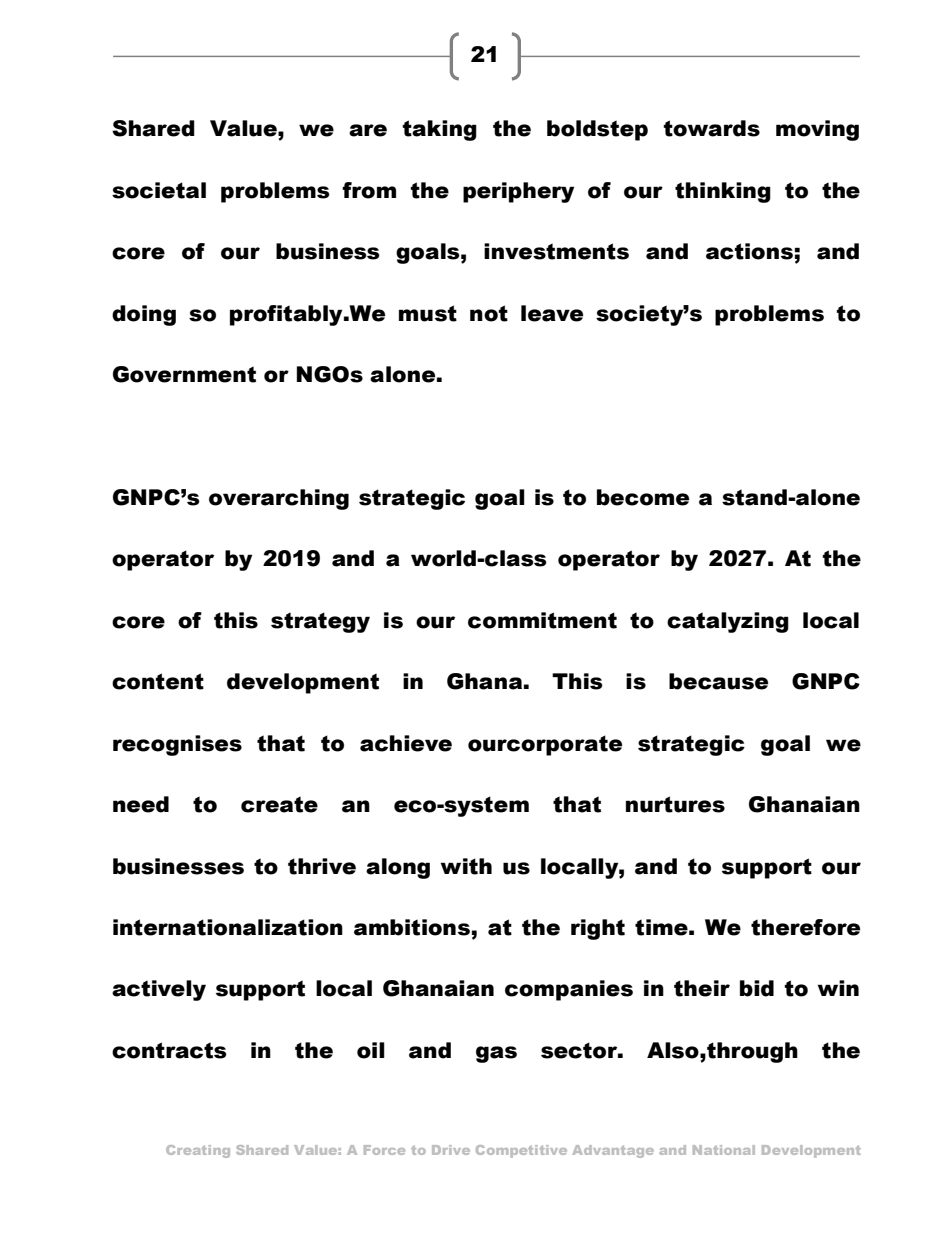  I want to click on not, so click(489, 313).
